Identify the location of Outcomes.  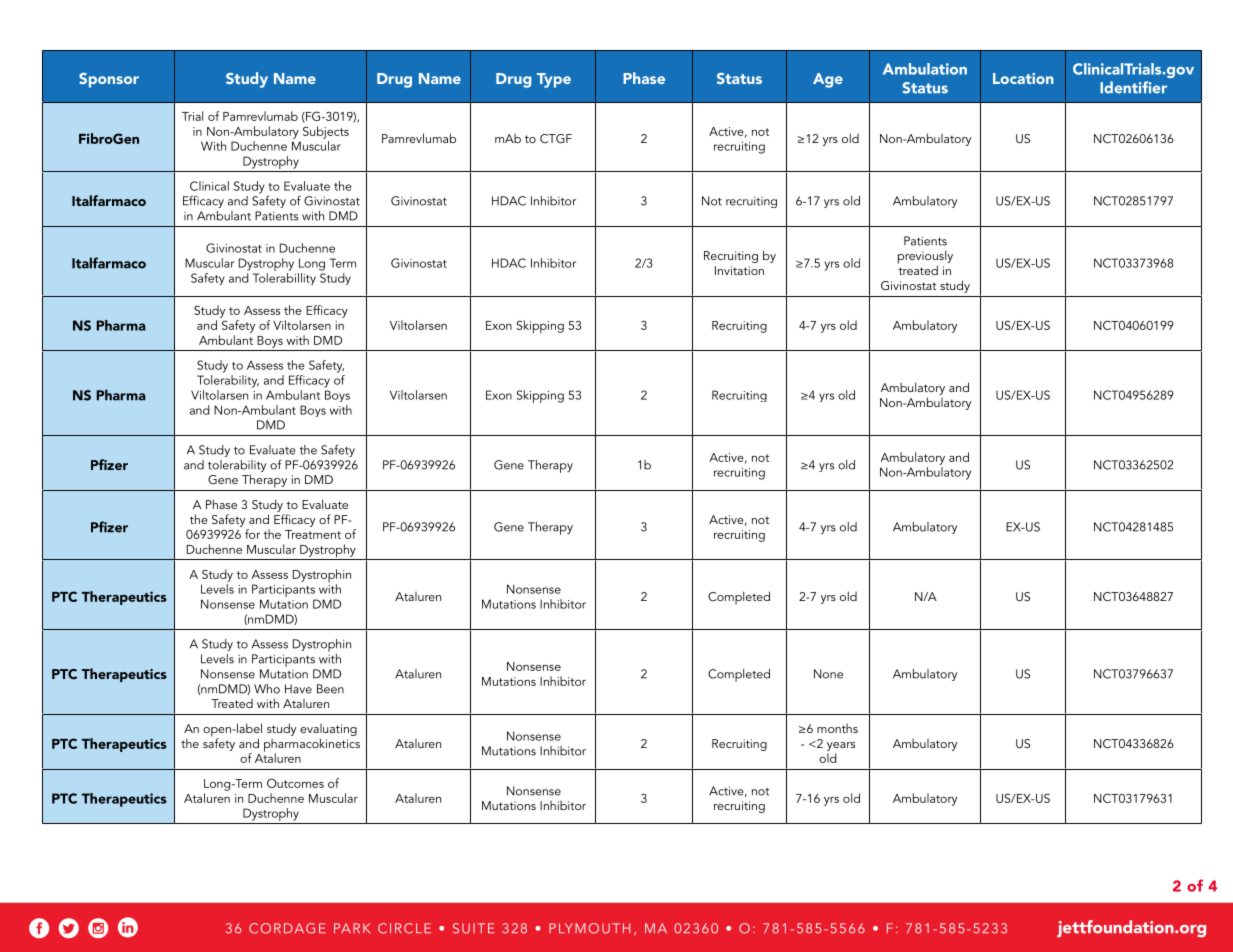
(295, 783).
